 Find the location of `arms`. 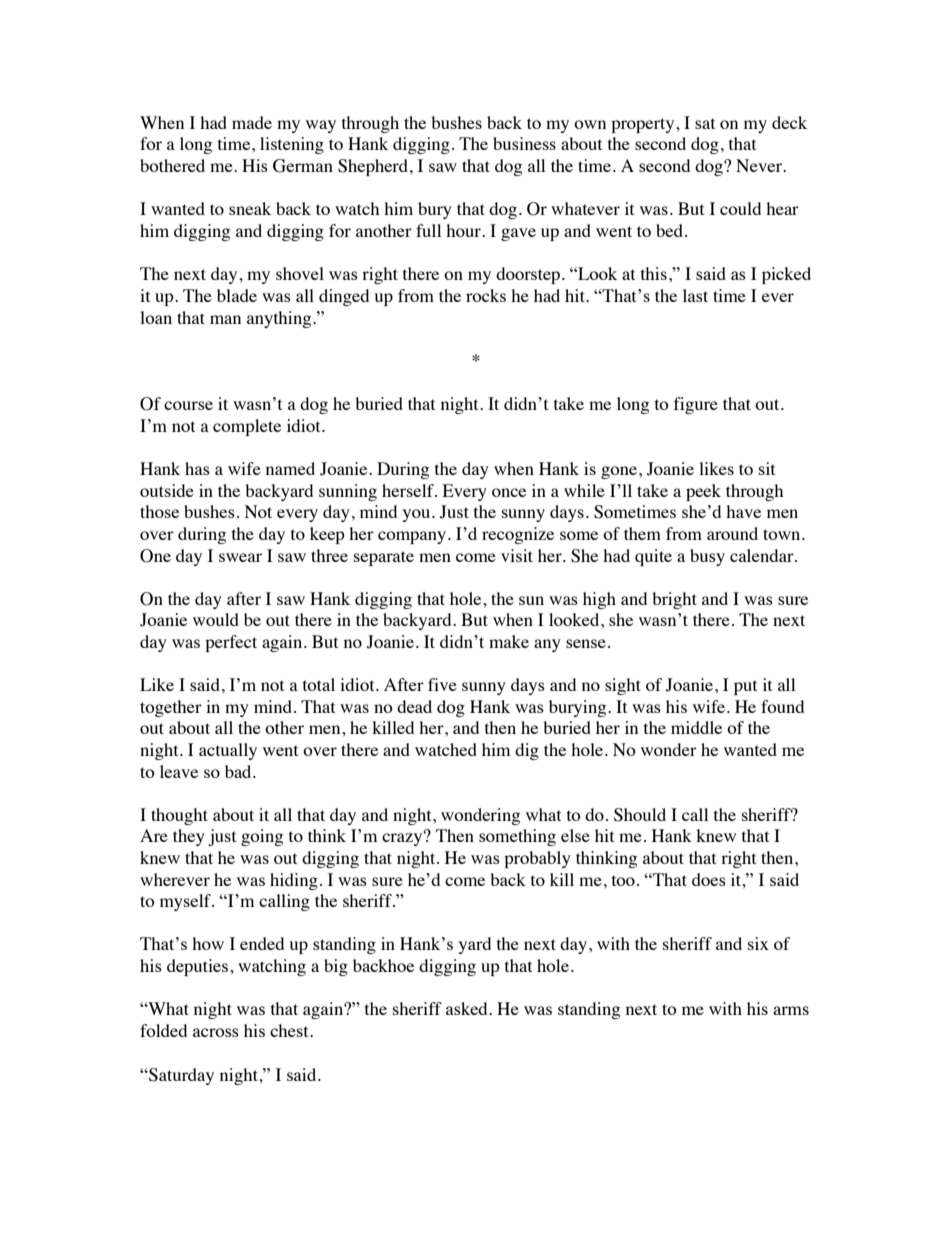

arms is located at coordinates (791, 1010).
